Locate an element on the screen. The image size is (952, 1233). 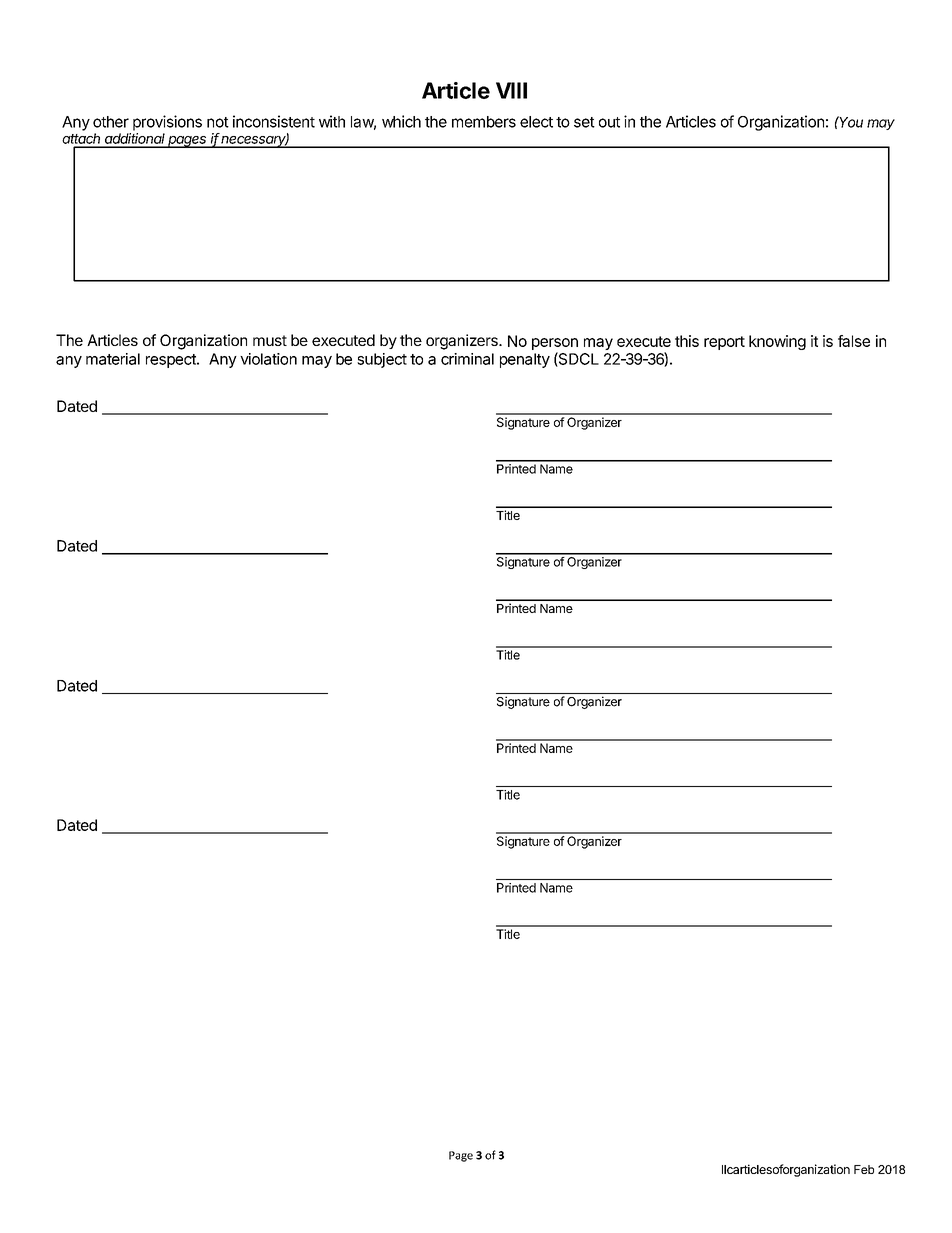
out is located at coordinates (609, 122).
